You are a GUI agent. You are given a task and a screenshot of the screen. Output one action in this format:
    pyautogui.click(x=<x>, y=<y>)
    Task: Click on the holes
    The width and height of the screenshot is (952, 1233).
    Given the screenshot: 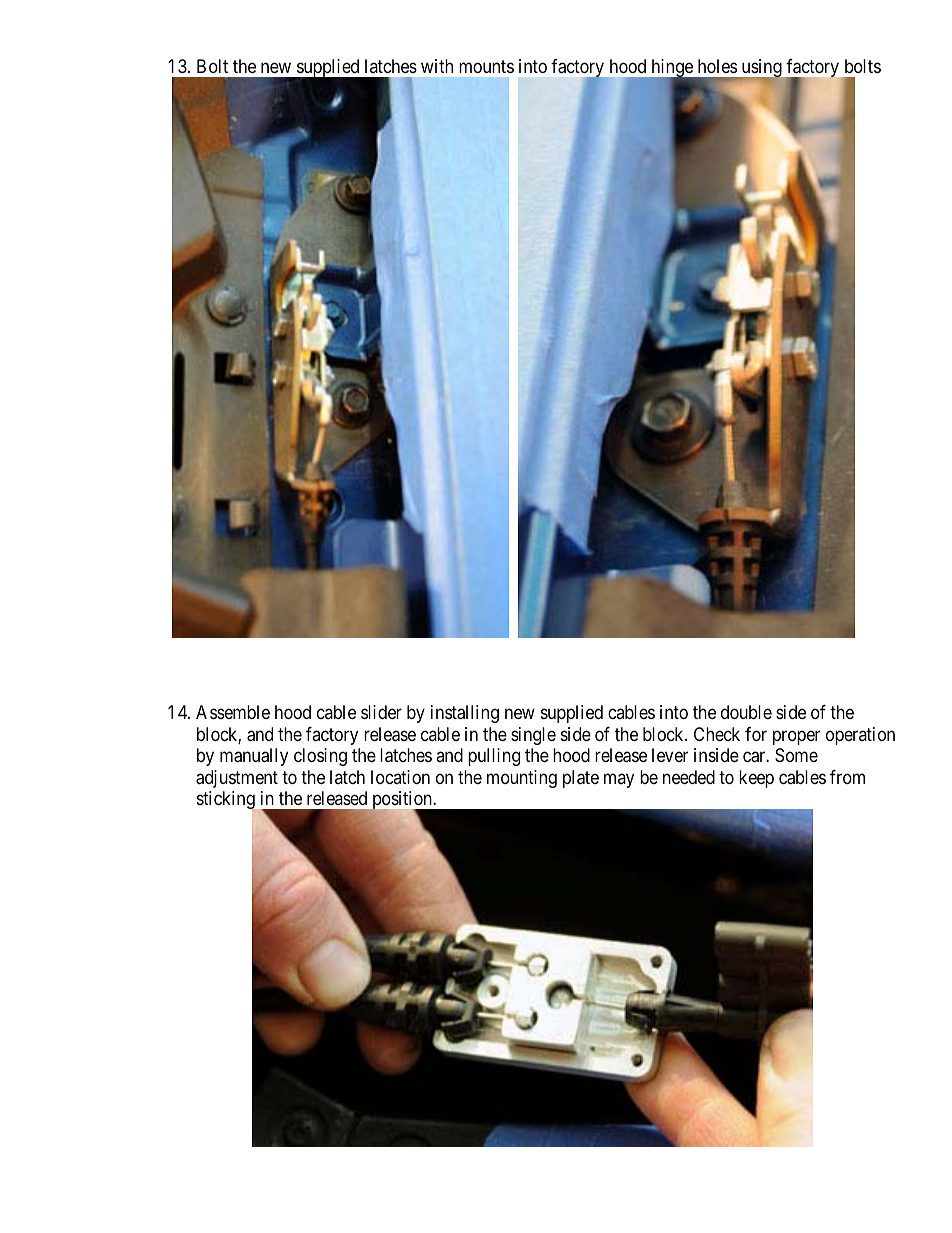 What is the action you would take?
    pyautogui.click(x=717, y=66)
